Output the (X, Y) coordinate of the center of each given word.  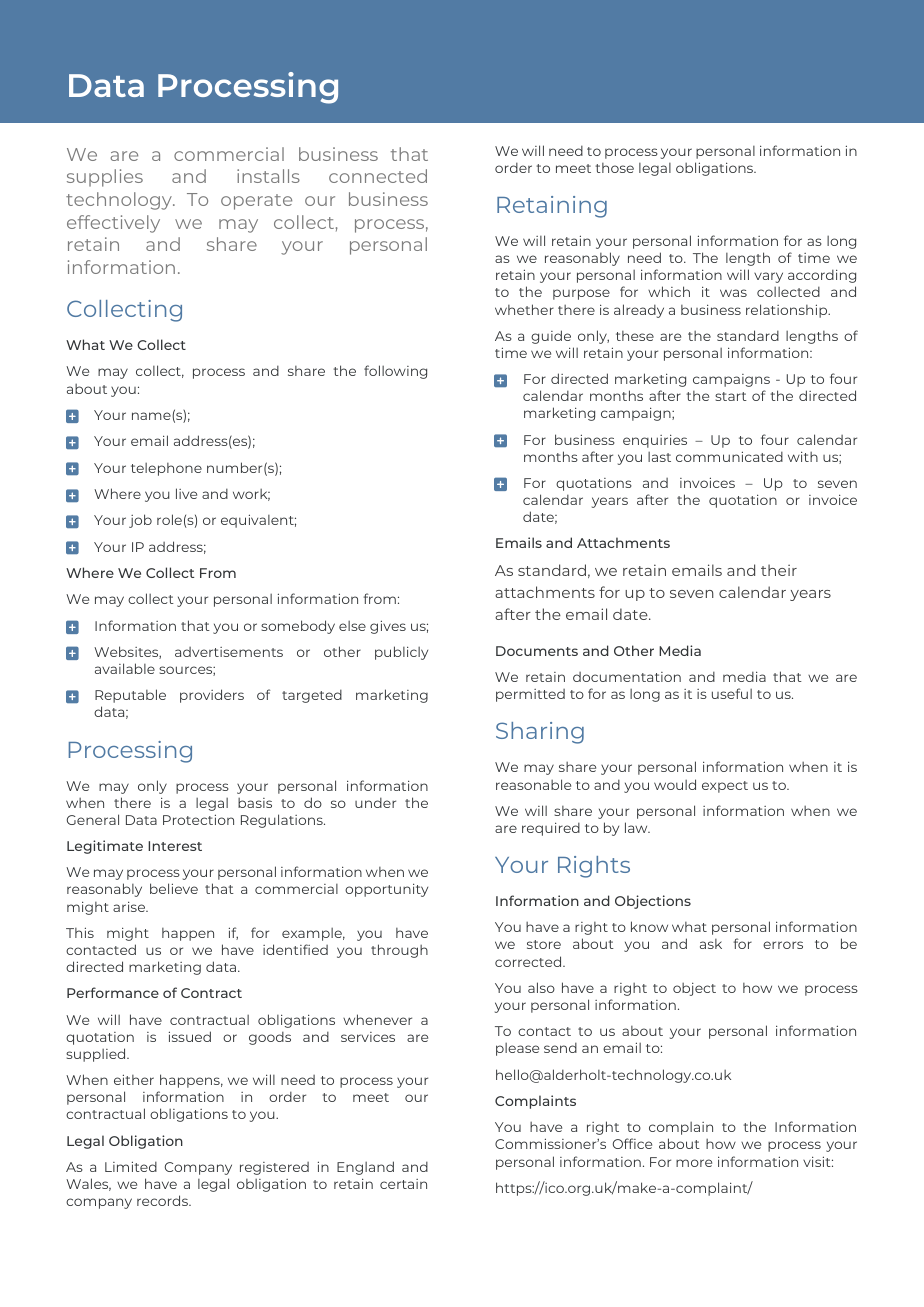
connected (378, 176)
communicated (729, 456)
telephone (166, 469)
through (399, 951)
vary (768, 277)
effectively (113, 224)
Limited (131, 1166)
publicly (401, 653)
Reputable (130, 696)
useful (732, 693)
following (395, 372)
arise (130, 906)
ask (711, 944)
